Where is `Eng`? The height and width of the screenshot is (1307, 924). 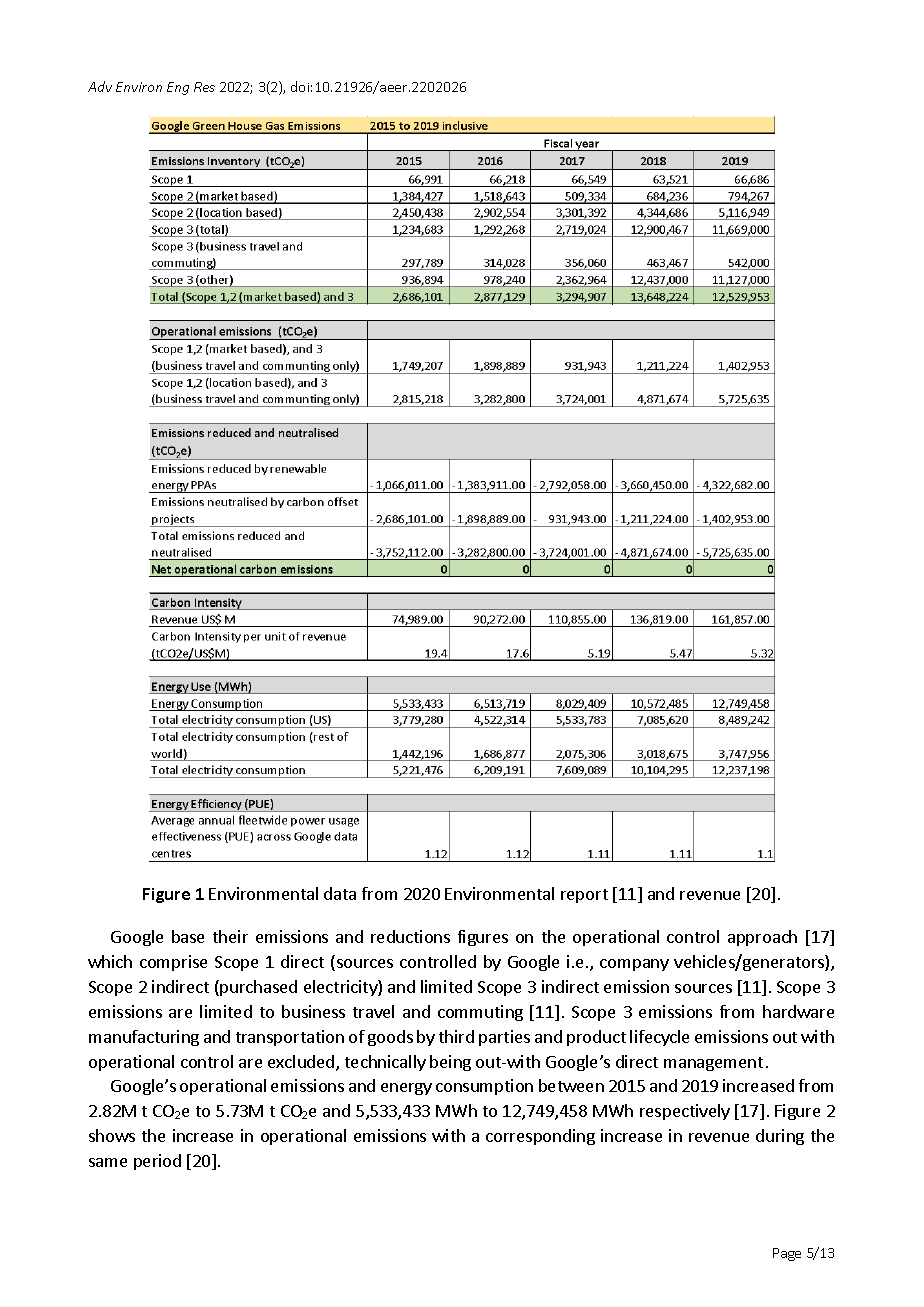 Eng is located at coordinates (178, 88).
